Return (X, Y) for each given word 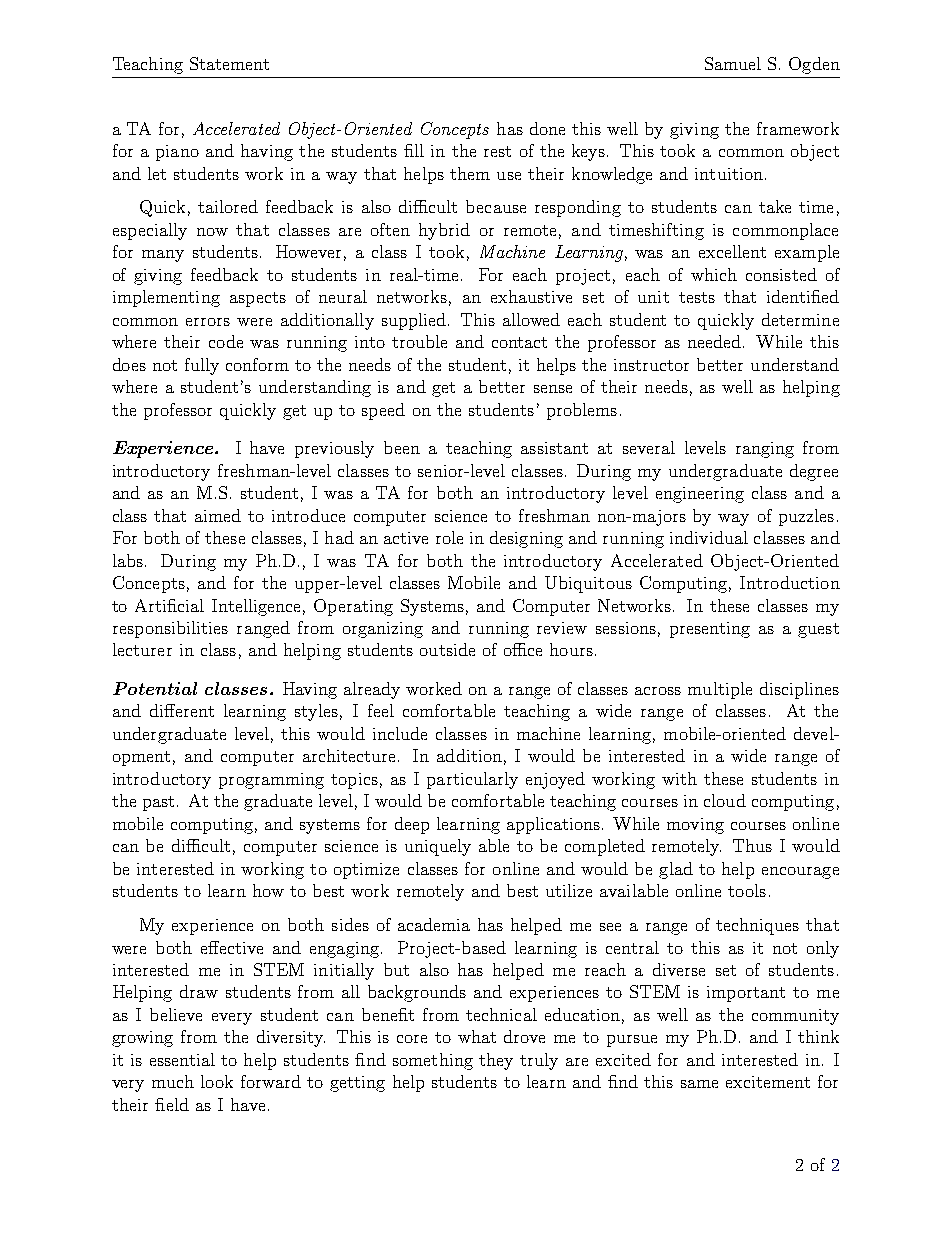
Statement (229, 63)
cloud (725, 800)
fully (202, 366)
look (217, 1081)
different (182, 710)
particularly (472, 780)
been (402, 447)
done (547, 128)
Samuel (733, 63)
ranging (765, 450)
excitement (768, 1082)
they (496, 1061)
